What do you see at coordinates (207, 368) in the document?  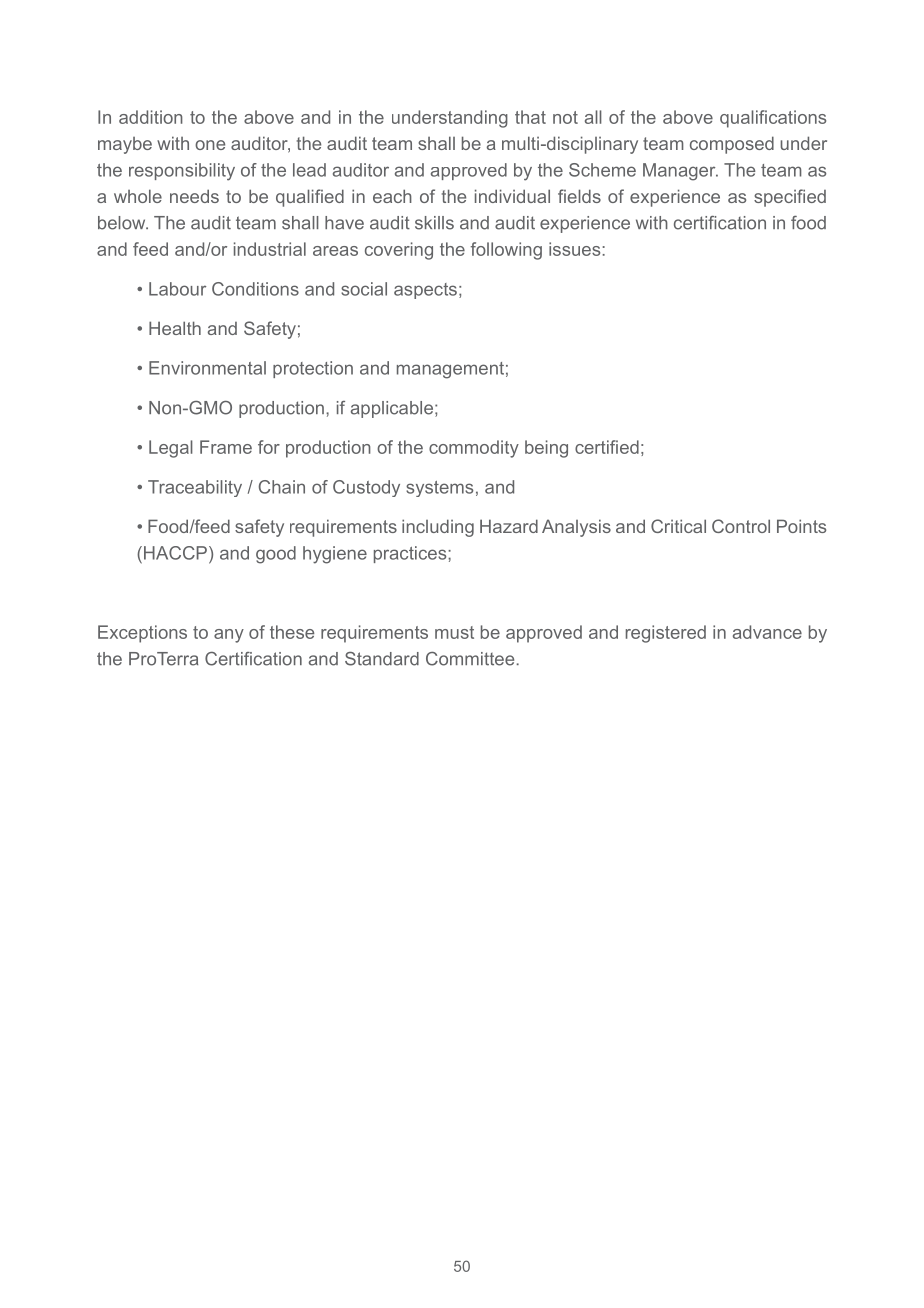 I see `Environmental` at bounding box center [207, 368].
